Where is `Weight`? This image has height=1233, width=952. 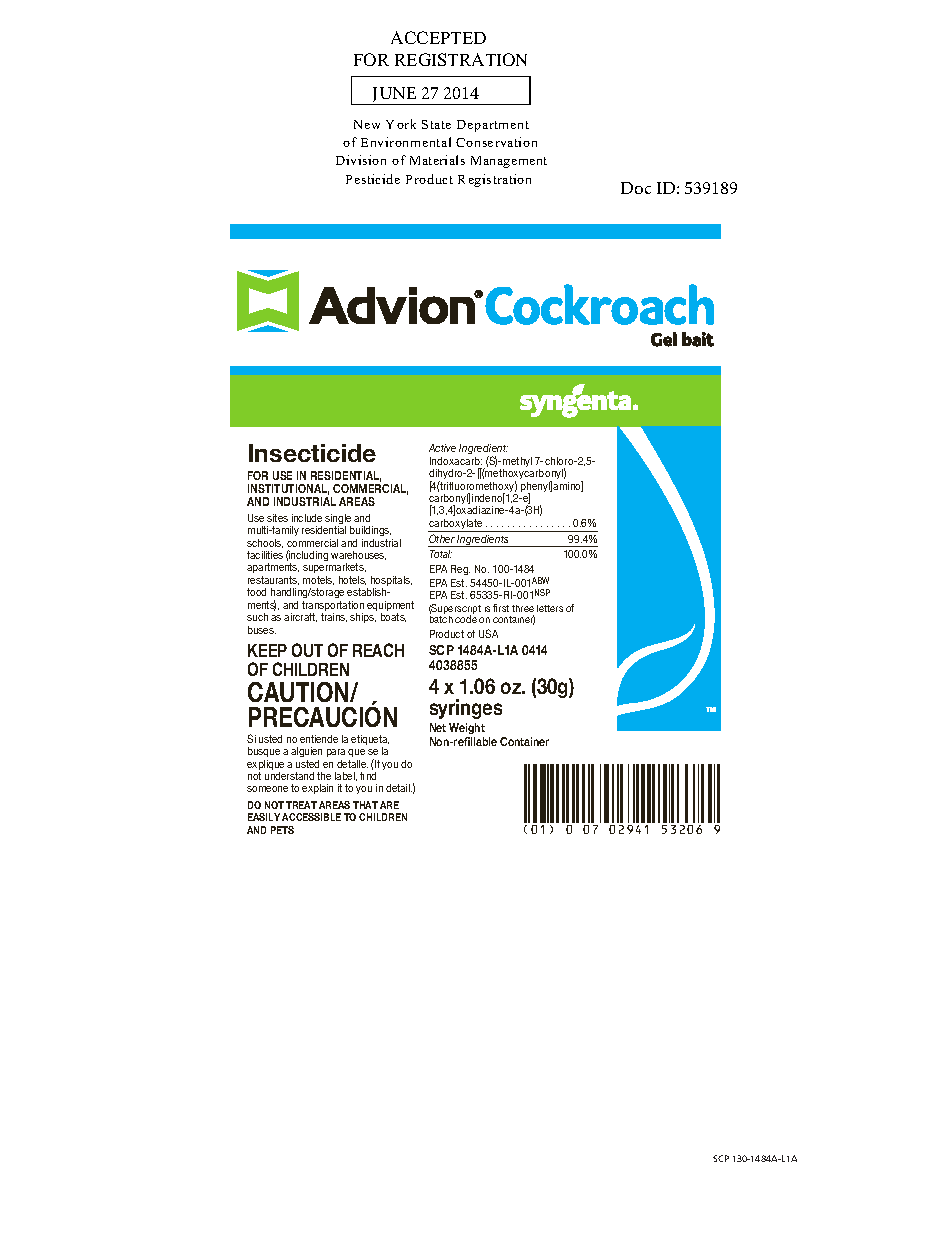
Weight is located at coordinates (467, 730).
